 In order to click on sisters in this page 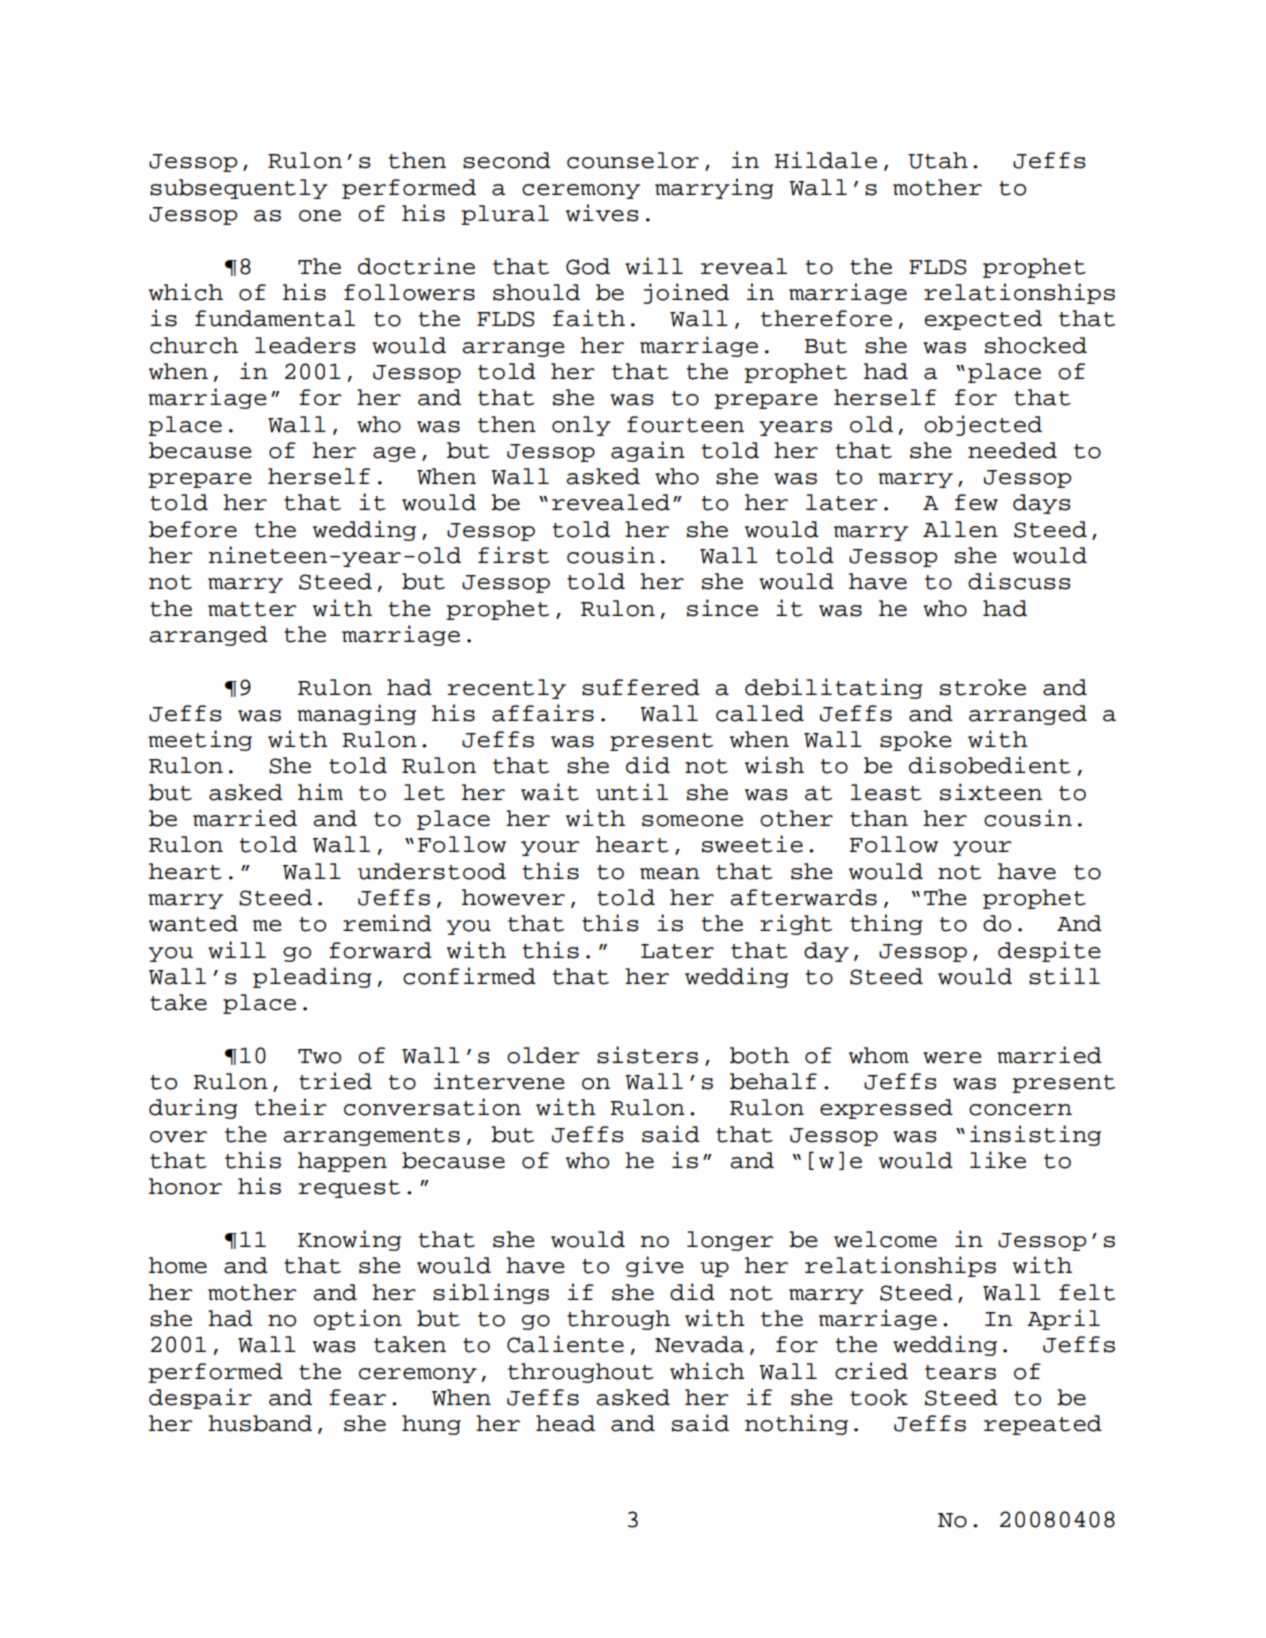, I will do `click(647, 1055)`.
